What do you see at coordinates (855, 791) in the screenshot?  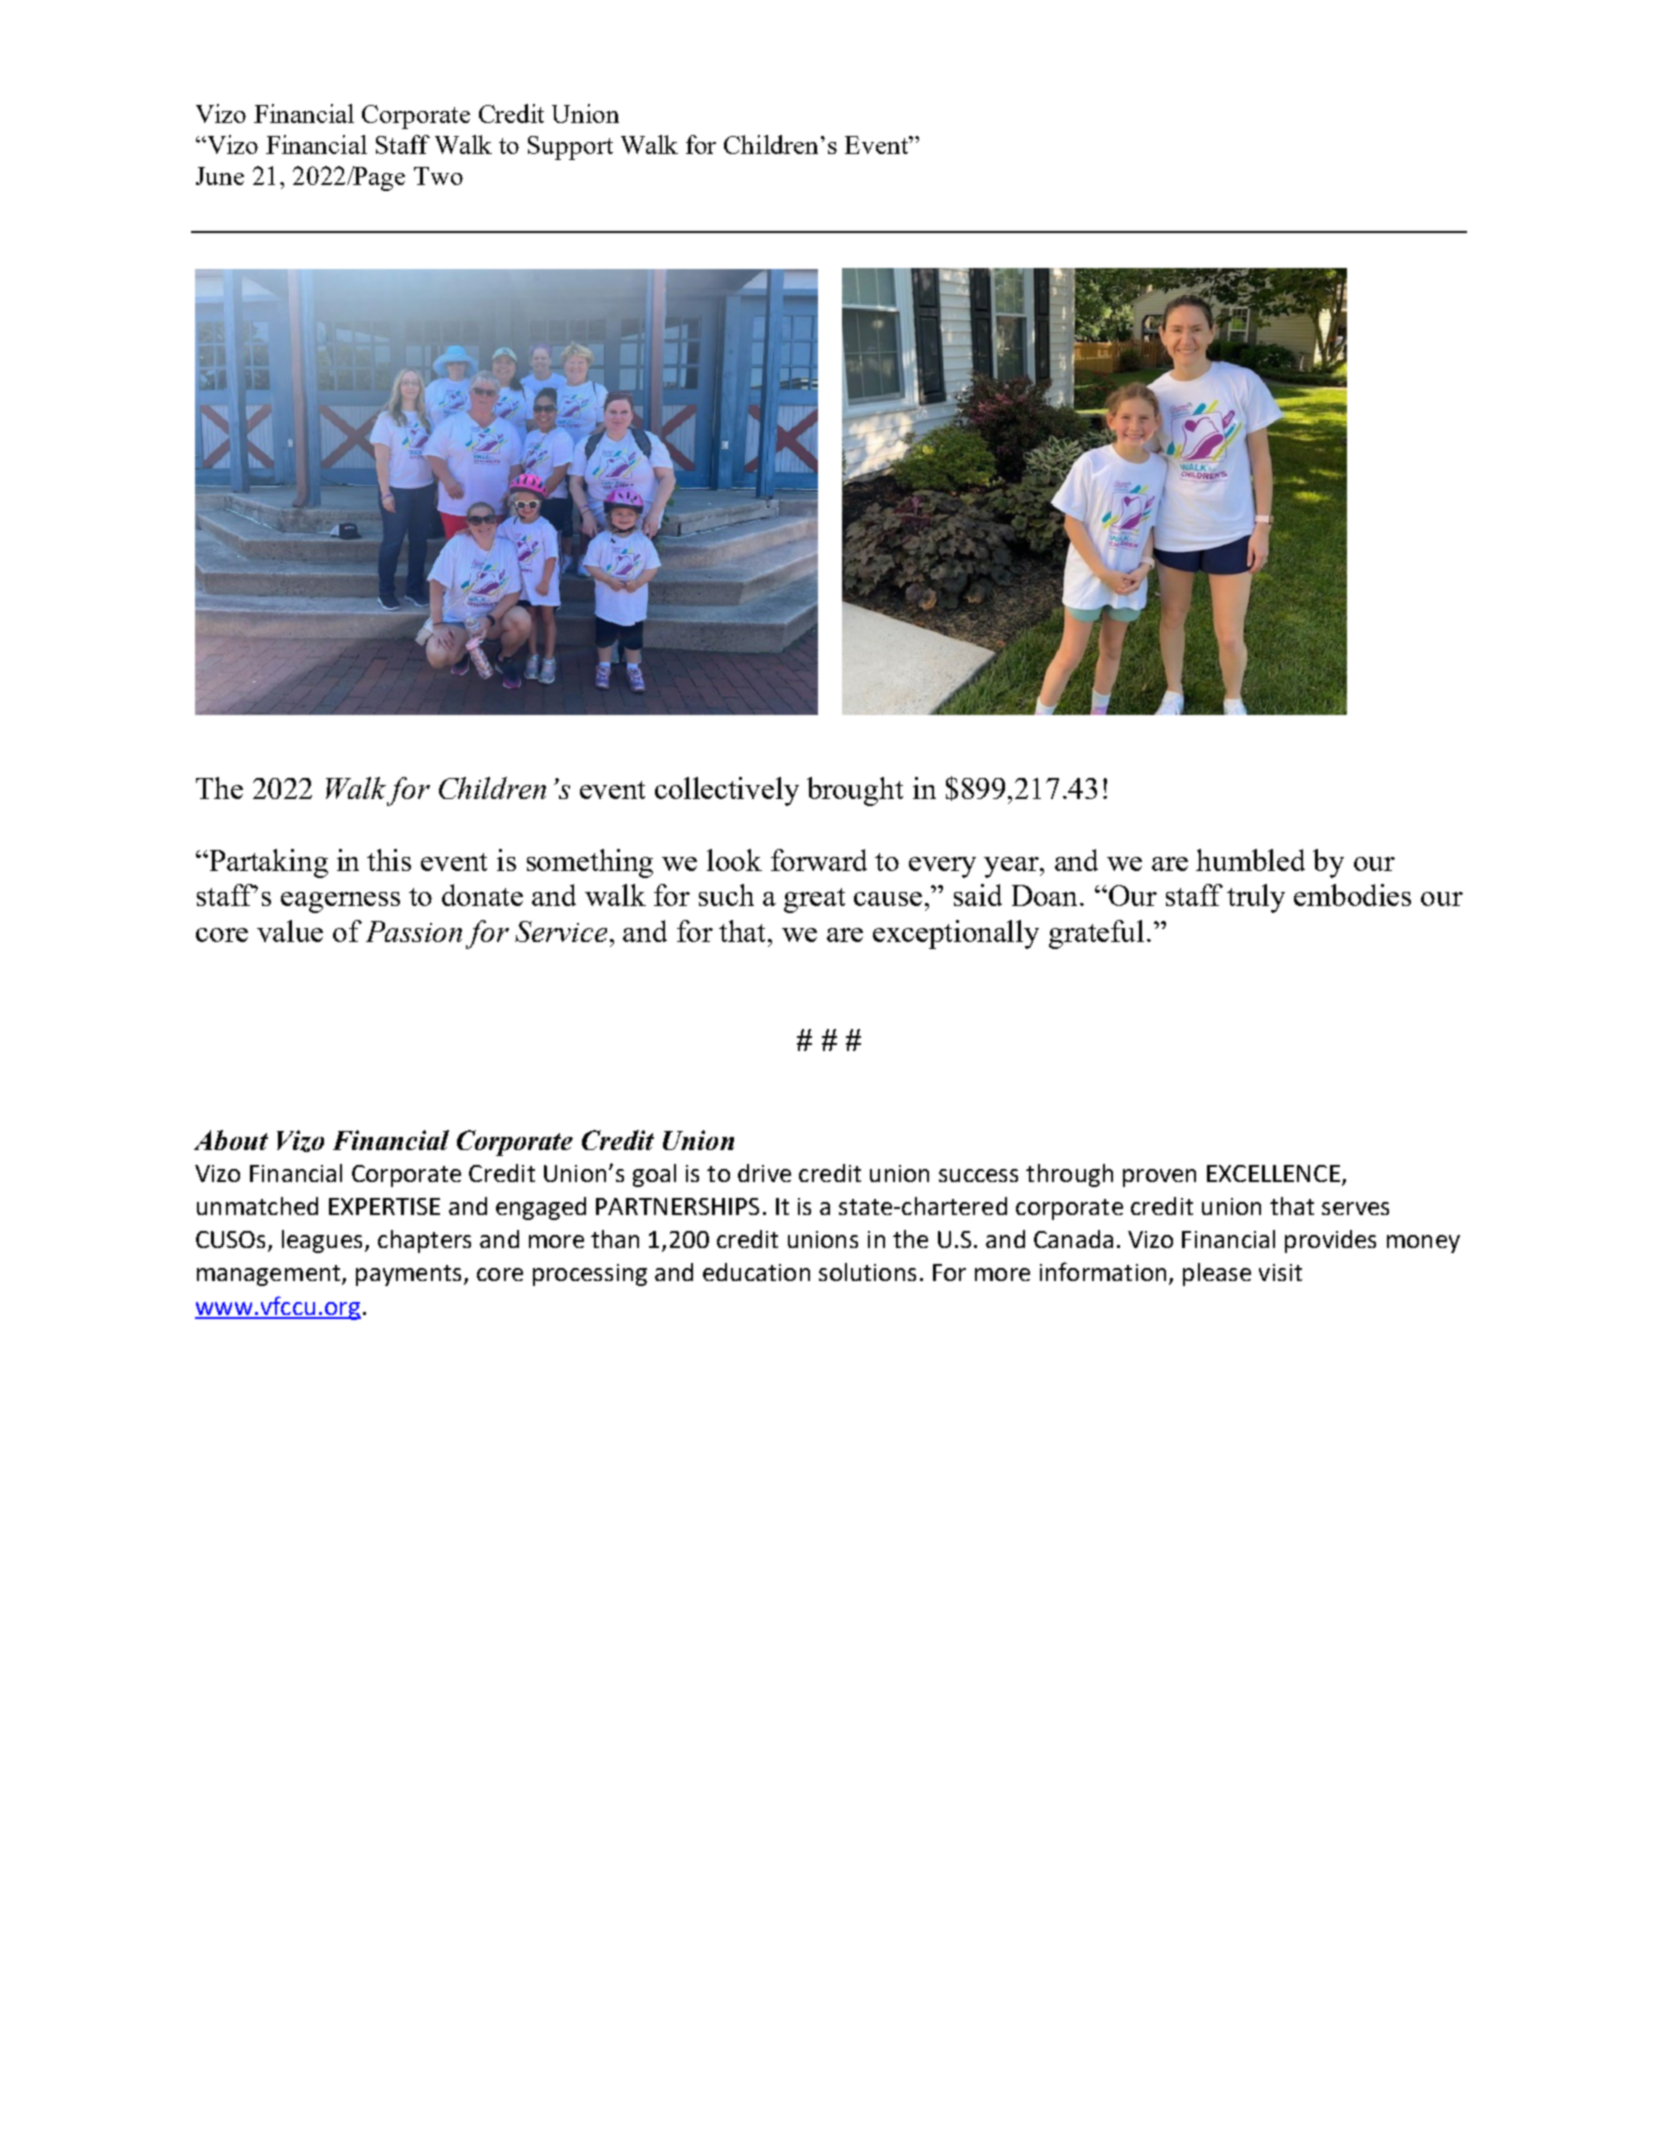 I see `brought` at bounding box center [855, 791].
